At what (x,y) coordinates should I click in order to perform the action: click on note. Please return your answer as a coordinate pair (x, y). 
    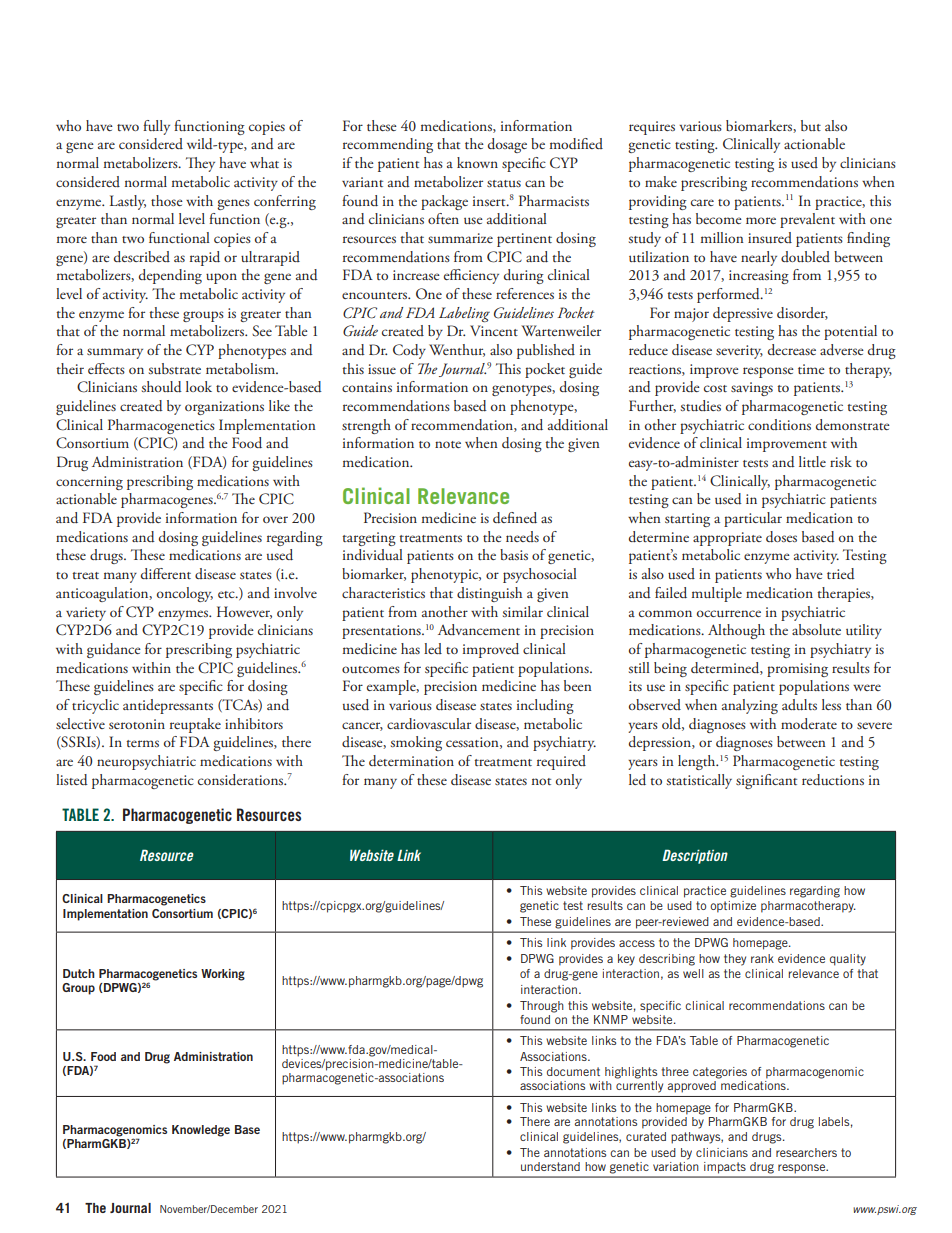
    Looking at the image, I should click on (448, 444).
